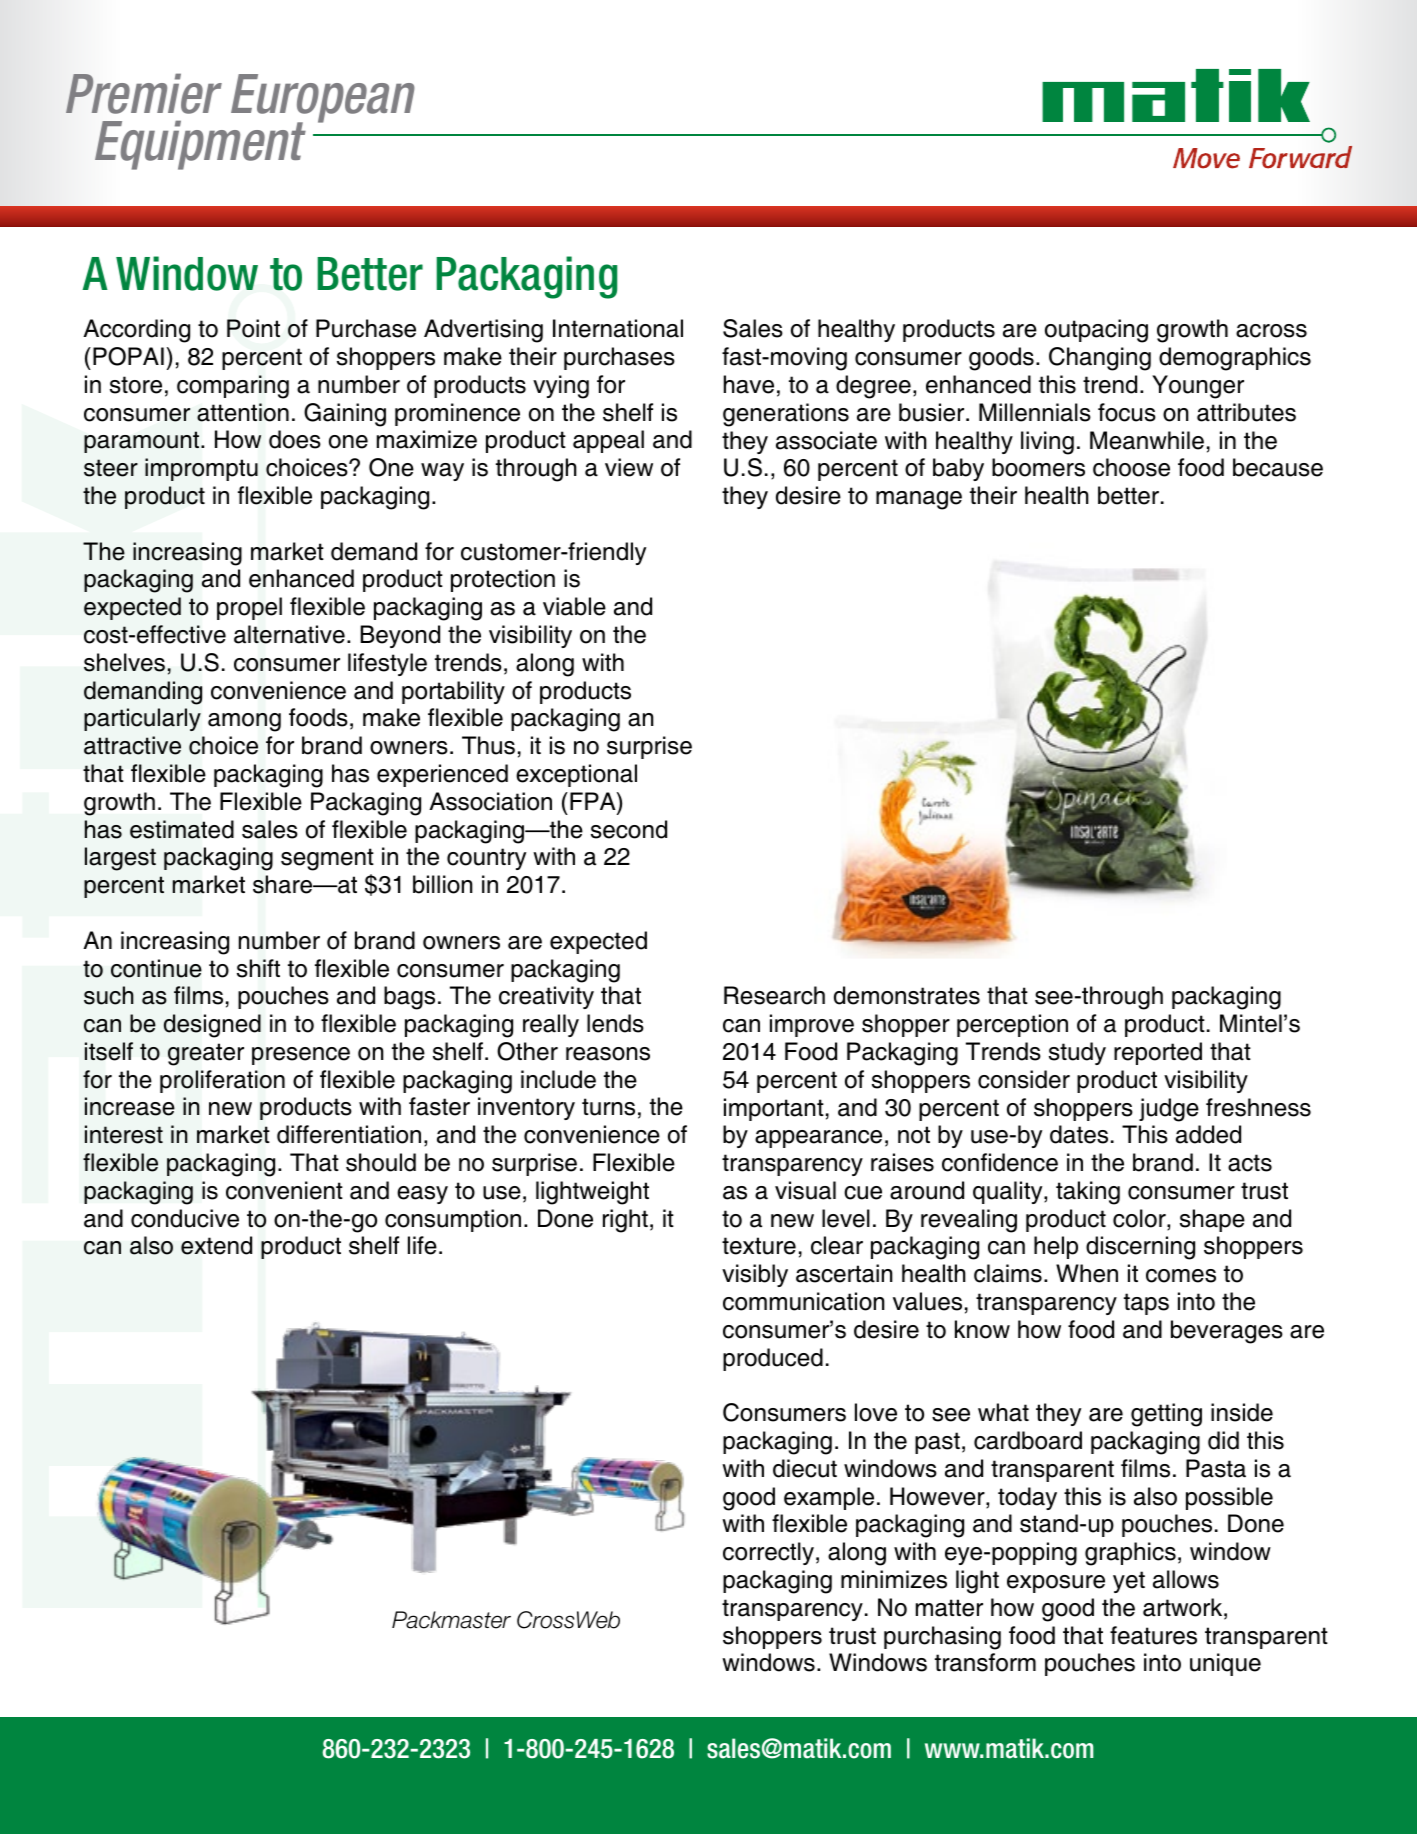  Describe the element at coordinates (200, 145) in the screenshot. I see `Equipment` at that location.
